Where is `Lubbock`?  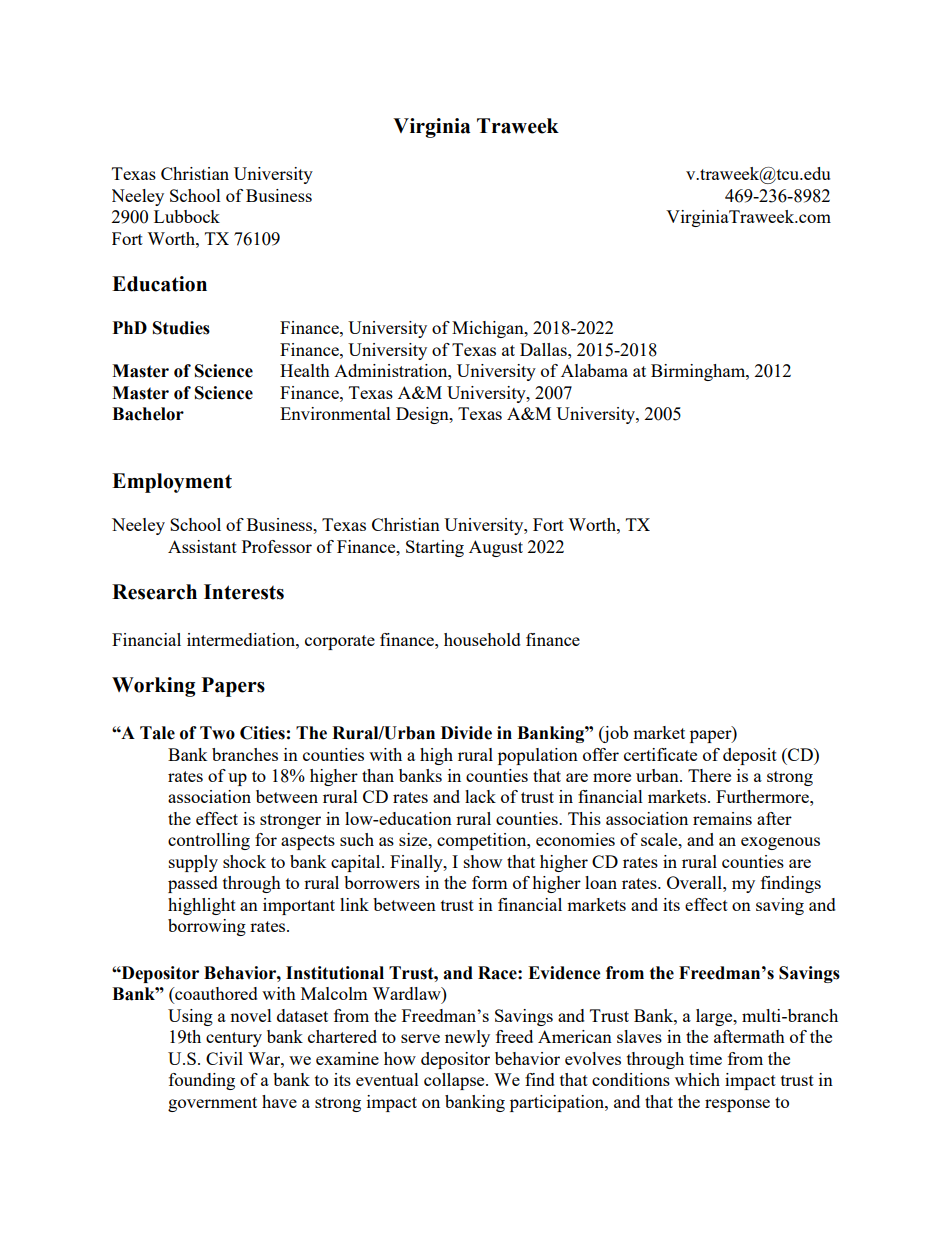 Lubbock is located at coordinates (187, 216).
